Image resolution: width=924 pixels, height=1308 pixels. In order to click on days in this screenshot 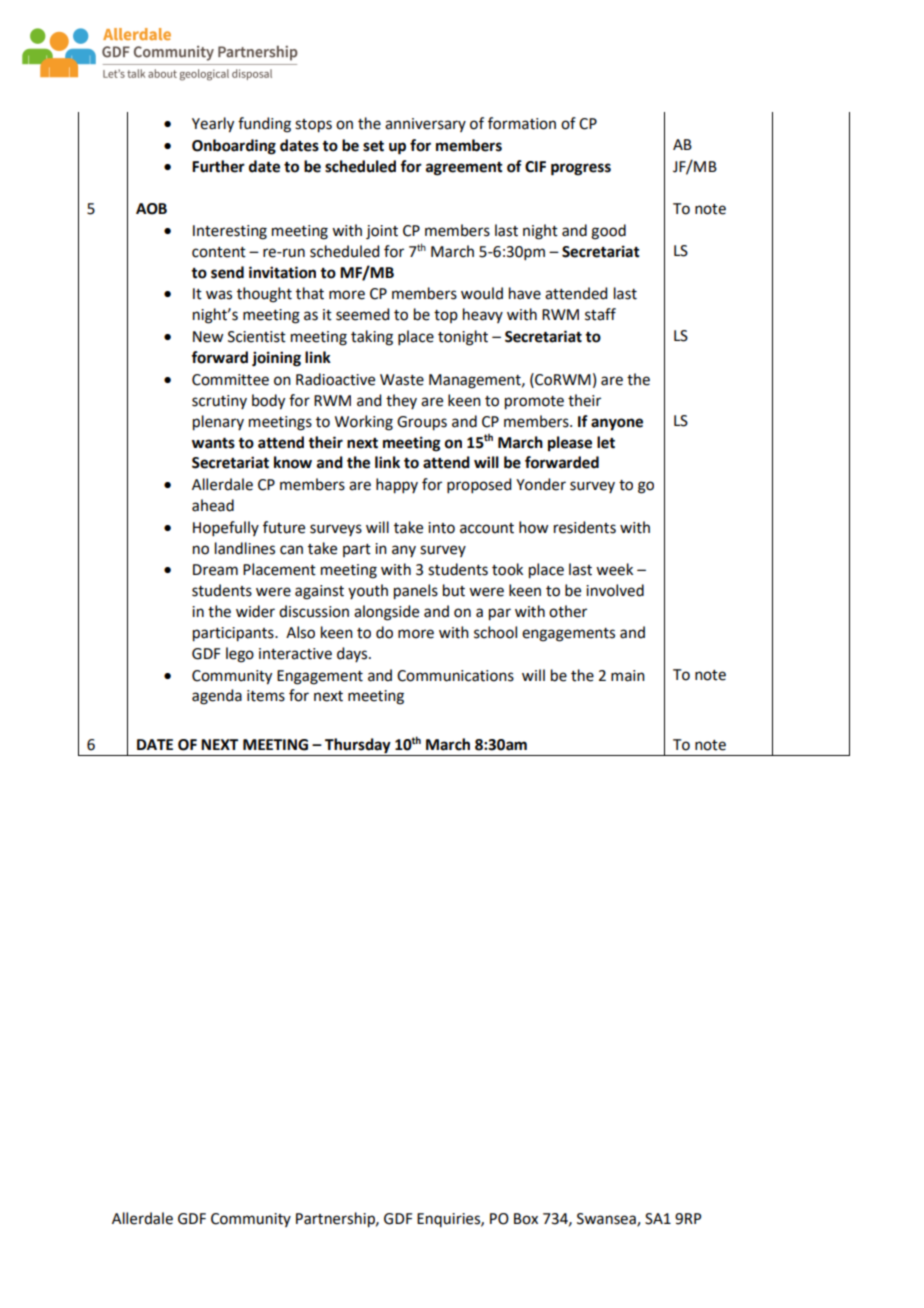, I will do `click(353, 654)`.
